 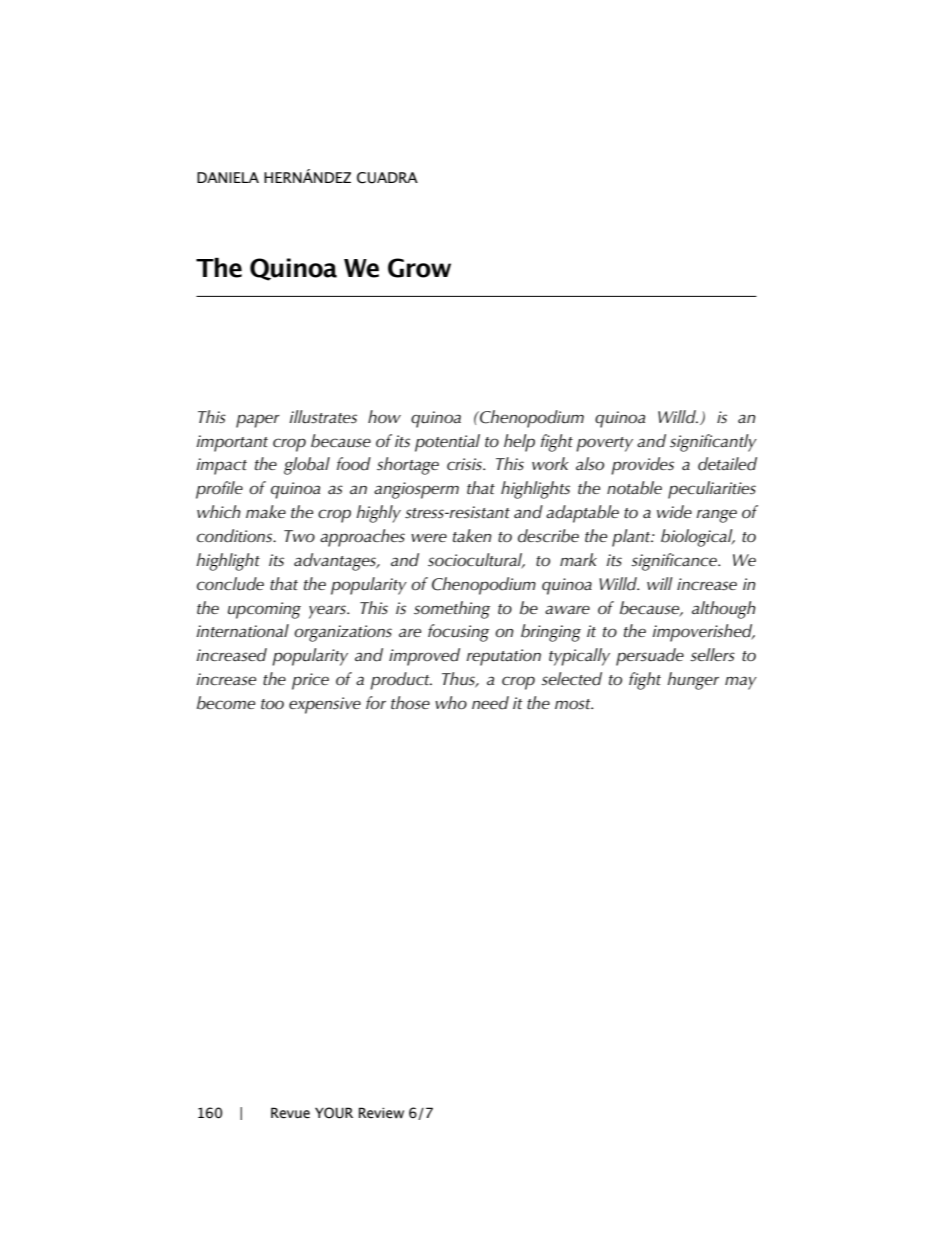 What do you see at coordinates (713, 443) in the screenshot?
I see `significantly` at bounding box center [713, 443].
